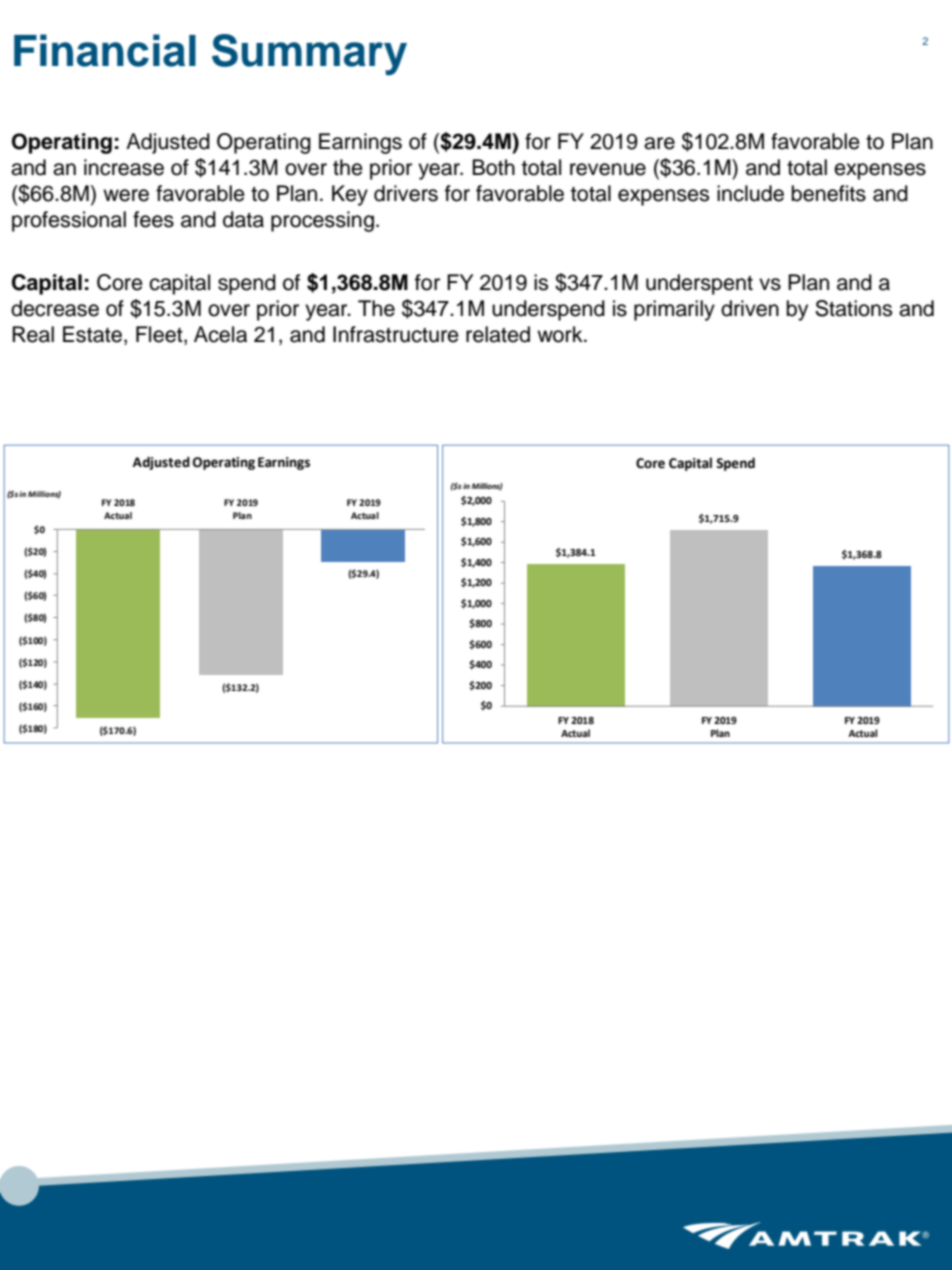 The width and height of the image is (952, 1270). Describe the element at coordinates (659, 143) in the image. I see `are` at that location.
